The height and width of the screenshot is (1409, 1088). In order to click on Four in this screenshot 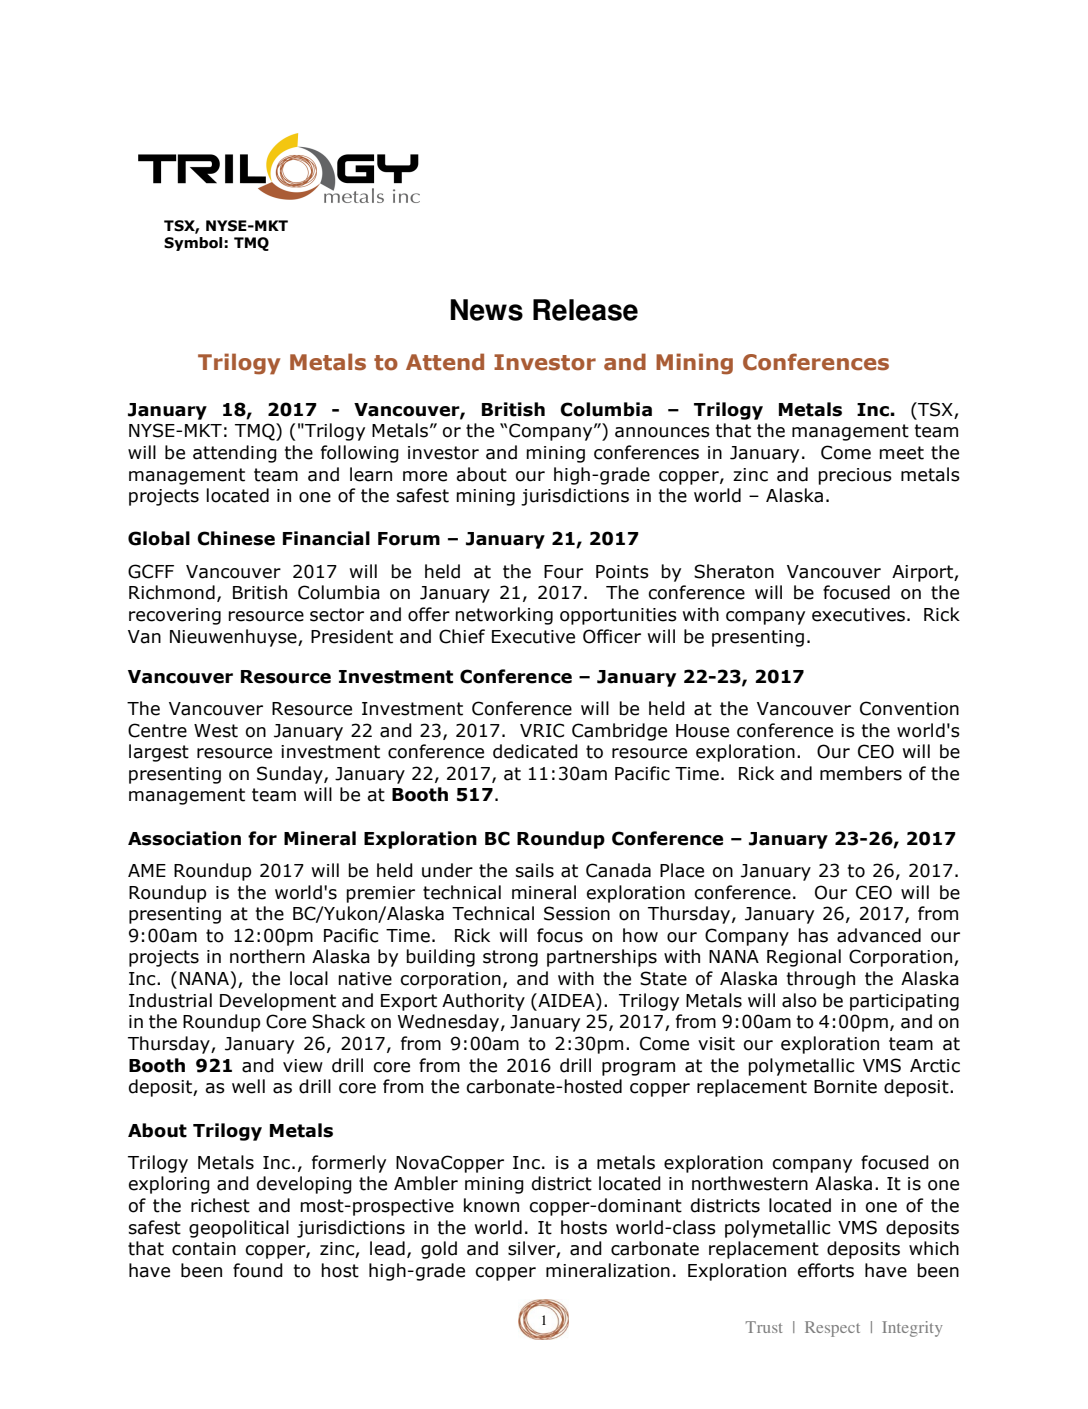, I will do `click(563, 572)`.
